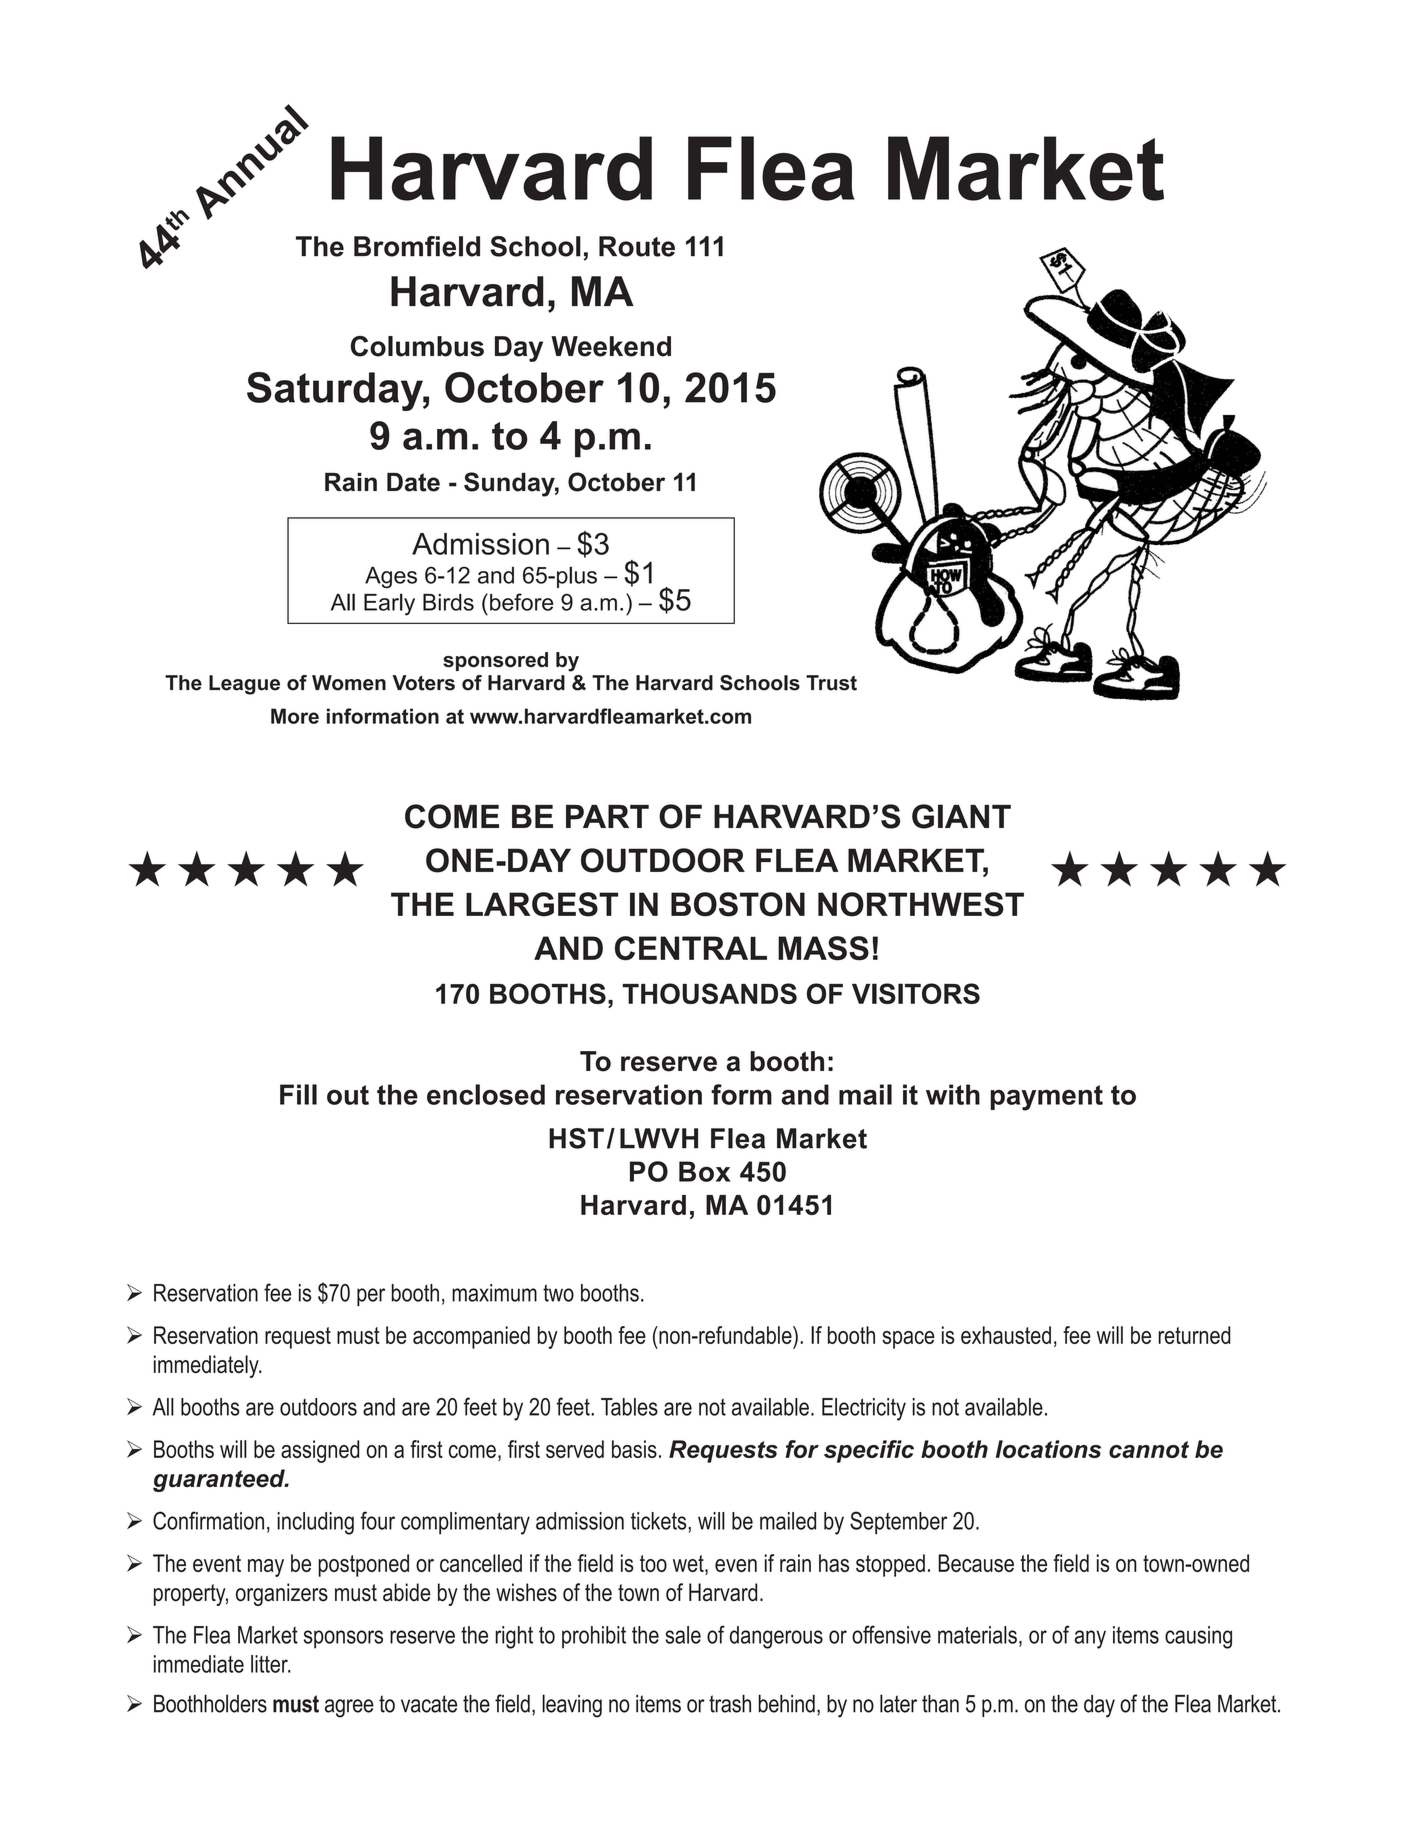 The width and height of the image is (1415, 1831). Describe the element at coordinates (343, 1639) in the image. I see `sponsors` at that location.
